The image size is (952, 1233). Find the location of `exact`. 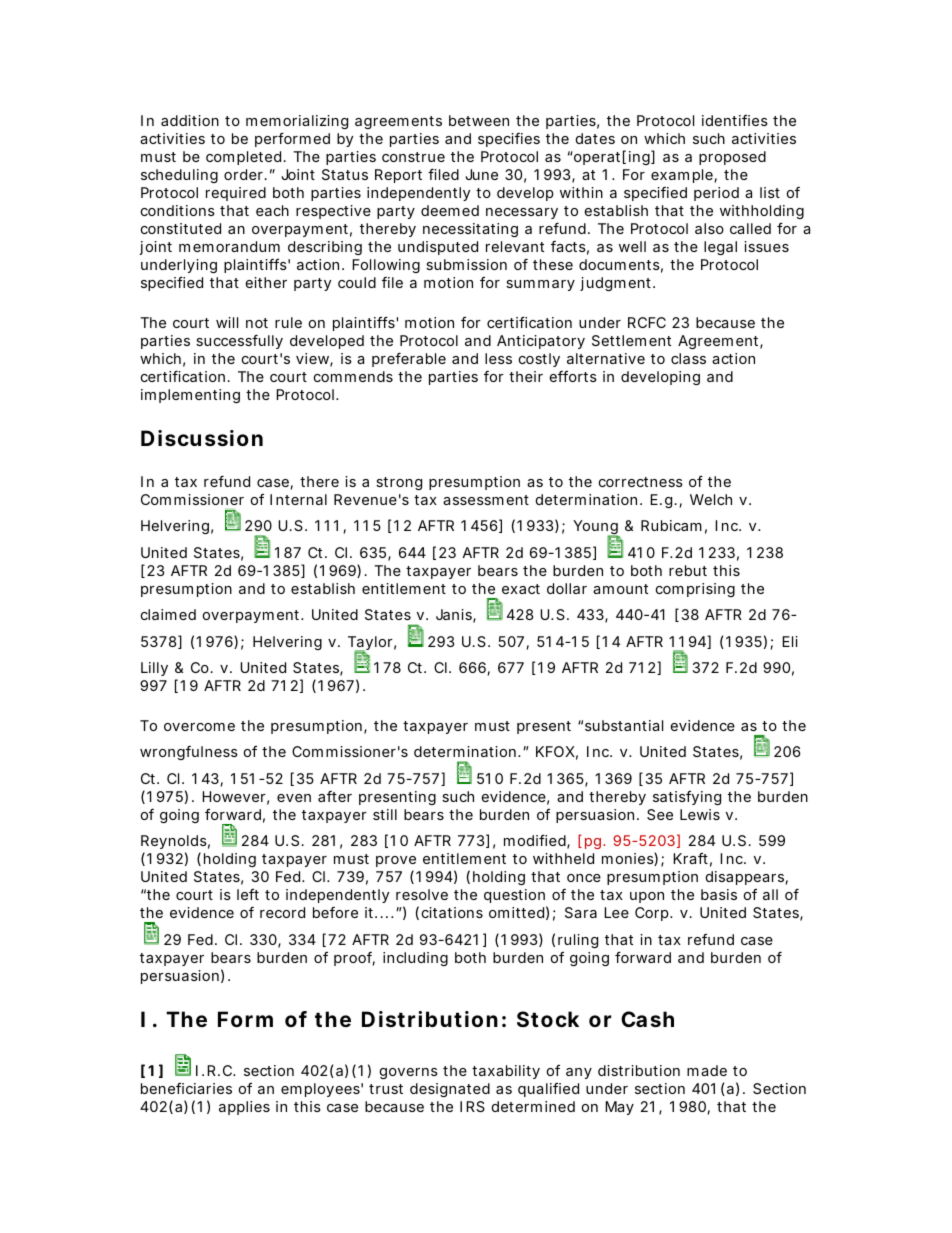

exact is located at coordinates (521, 589).
